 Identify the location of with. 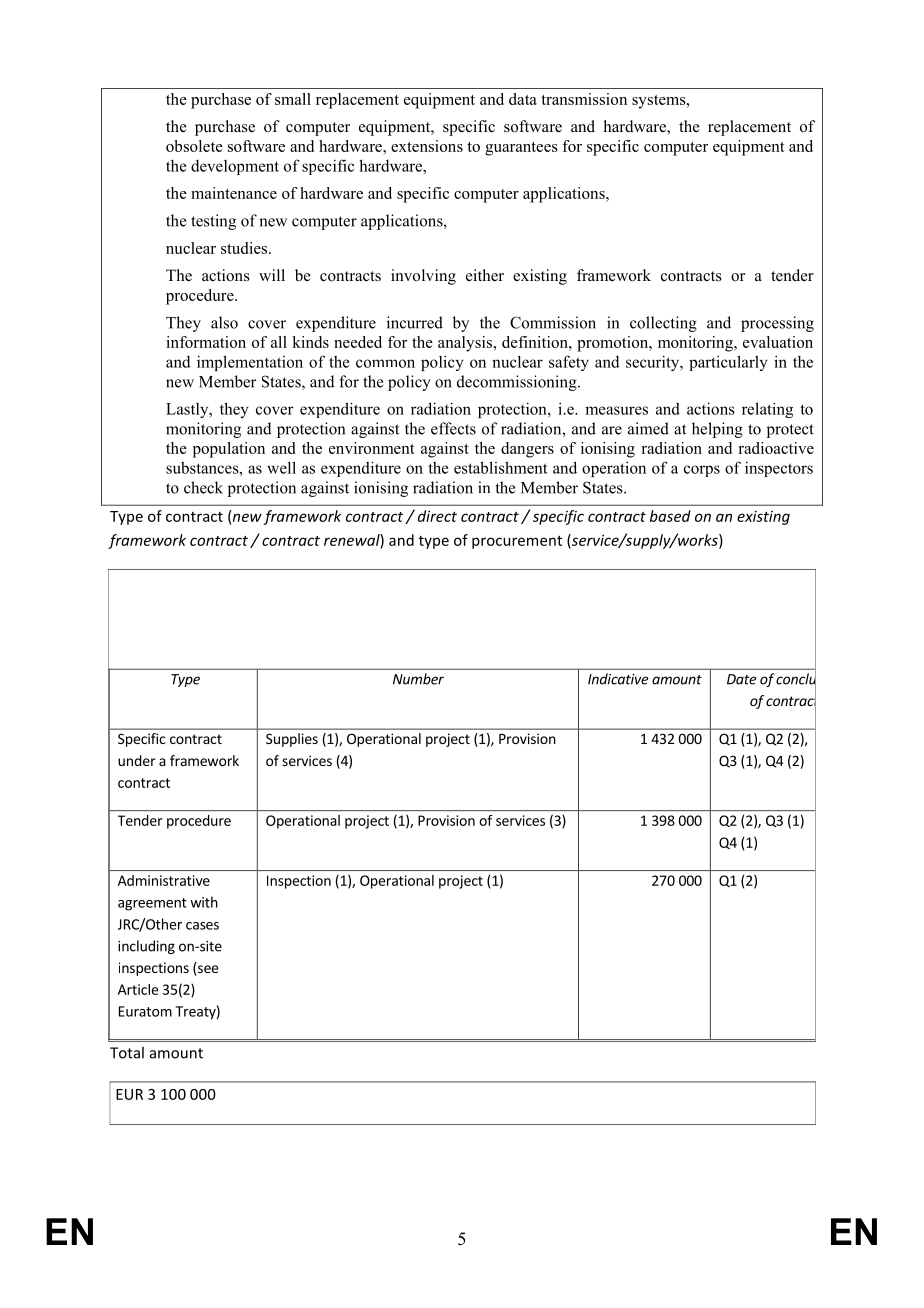
(204, 902).
